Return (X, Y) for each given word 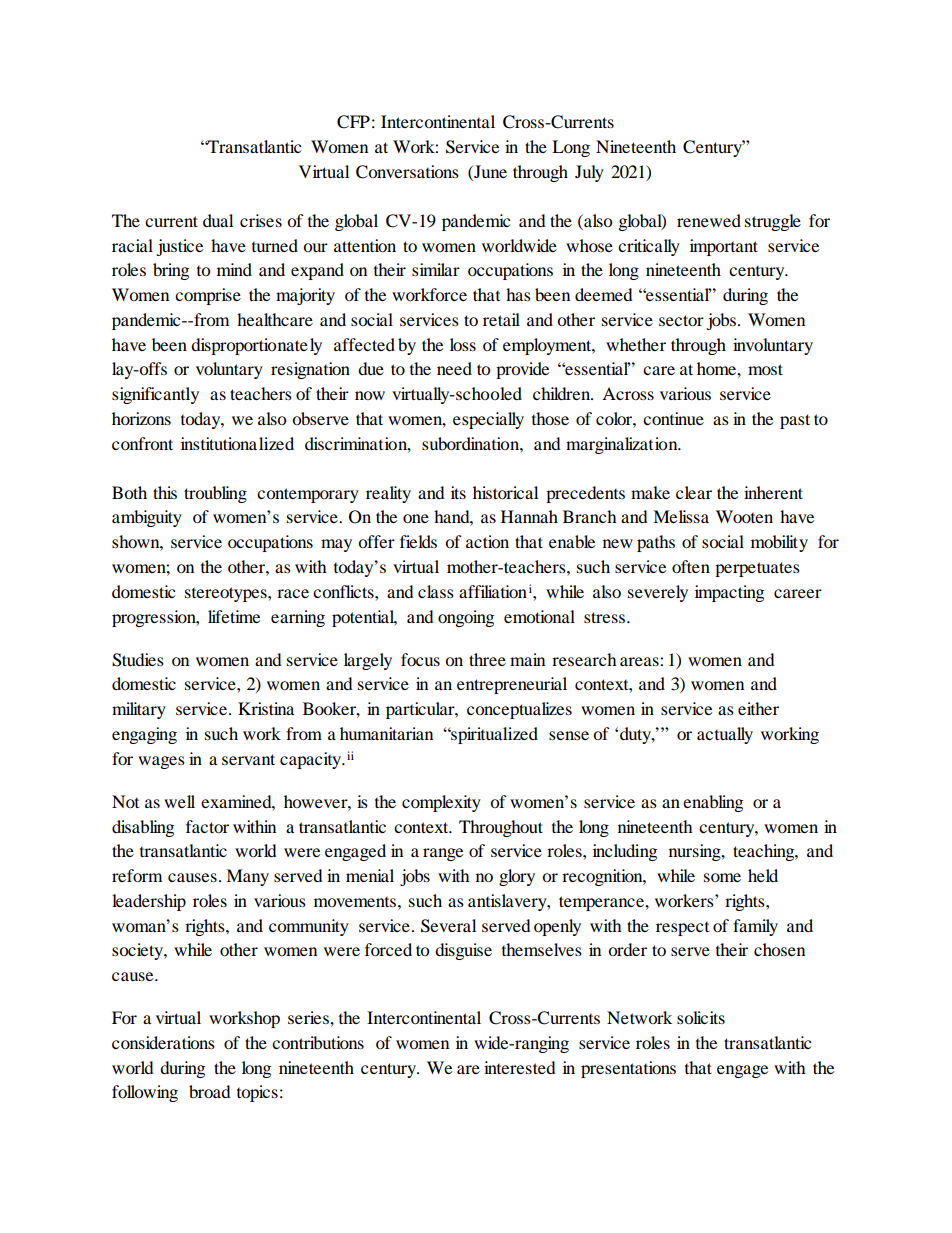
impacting (729, 593)
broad (210, 1091)
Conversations (407, 172)
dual (218, 220)
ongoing (466, 618)
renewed (709, 220)
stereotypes (227, 594)
